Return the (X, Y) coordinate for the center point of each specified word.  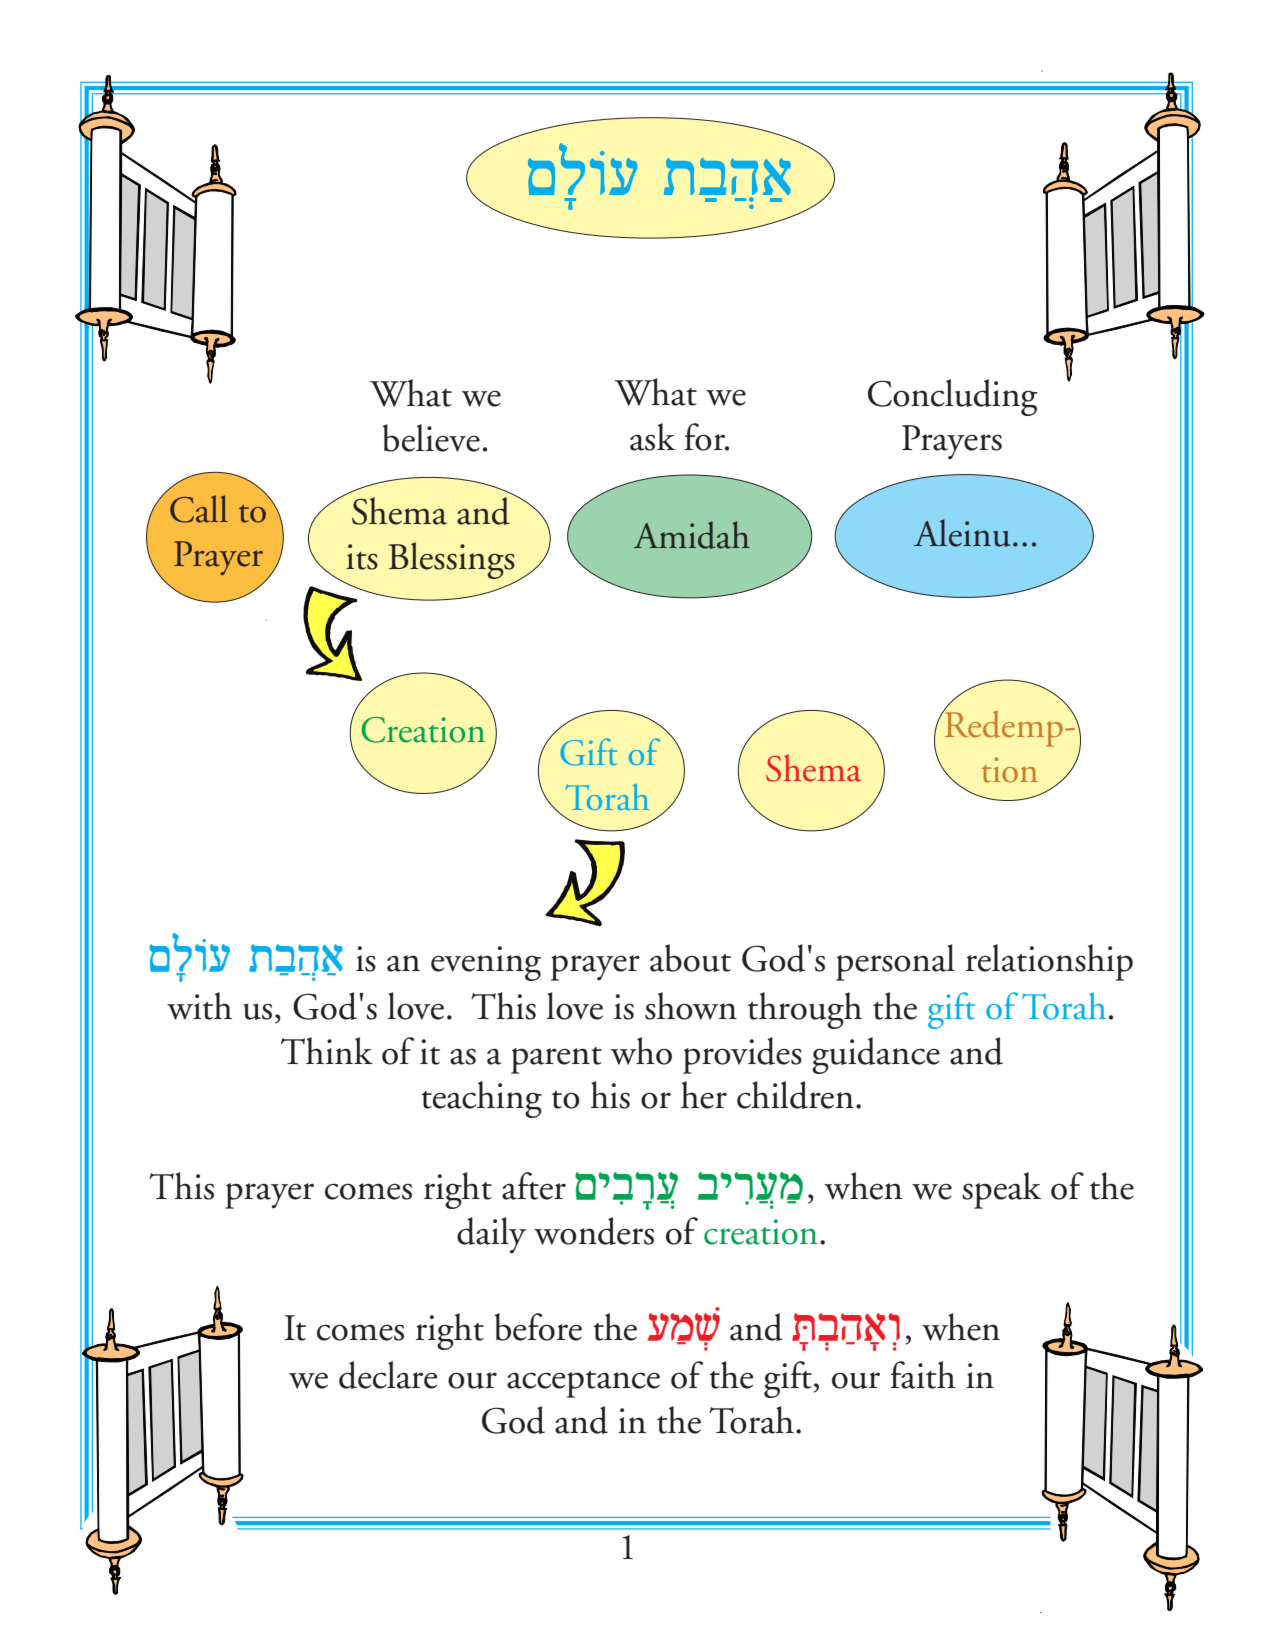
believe (431, 438)
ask (652, 437)
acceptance (583, 1384)
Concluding (953, 397)
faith (923, 1375)
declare (388, 1375)
